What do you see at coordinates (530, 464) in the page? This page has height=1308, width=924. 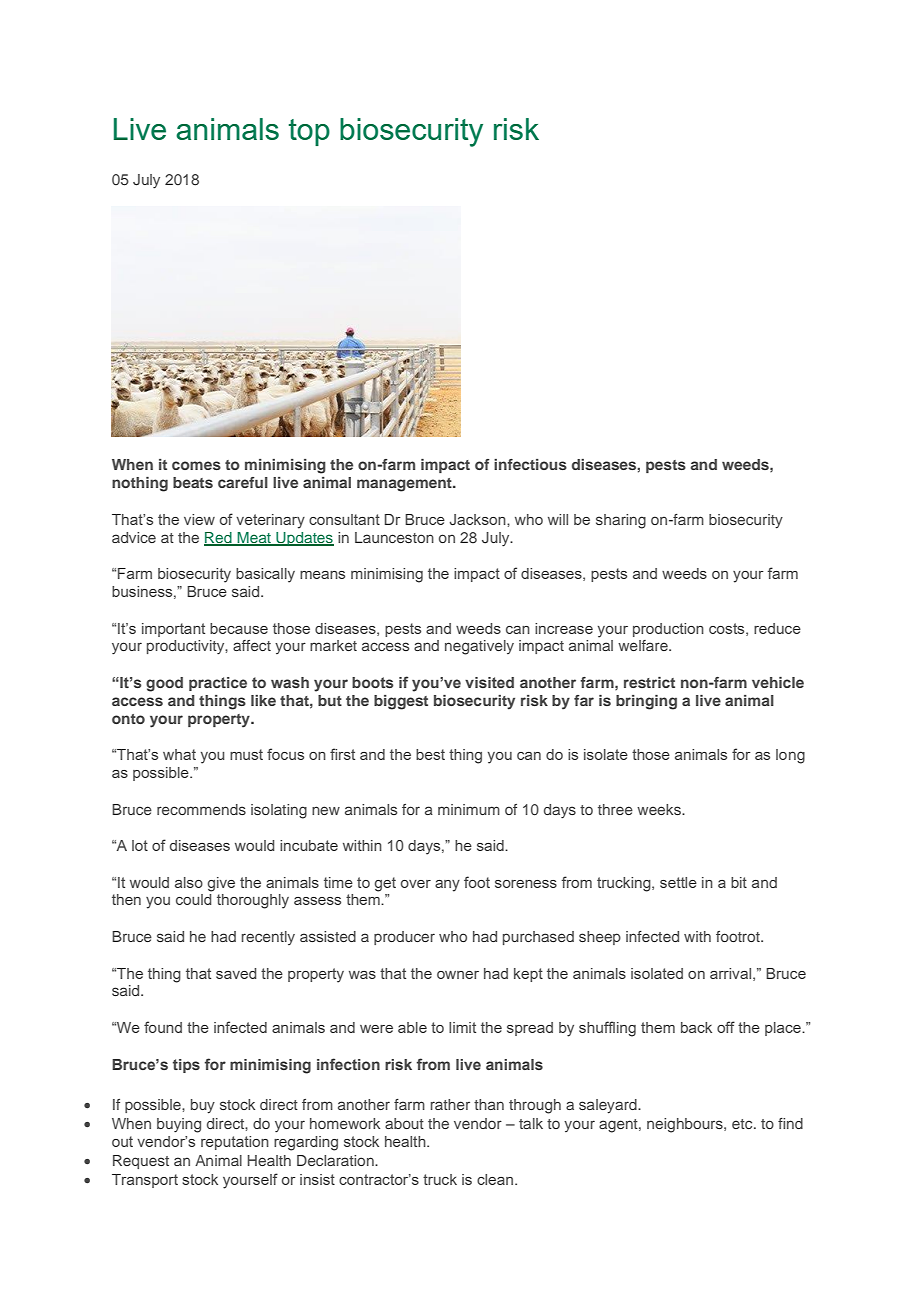 I see `infectious` at bounding box center [530, 464].
